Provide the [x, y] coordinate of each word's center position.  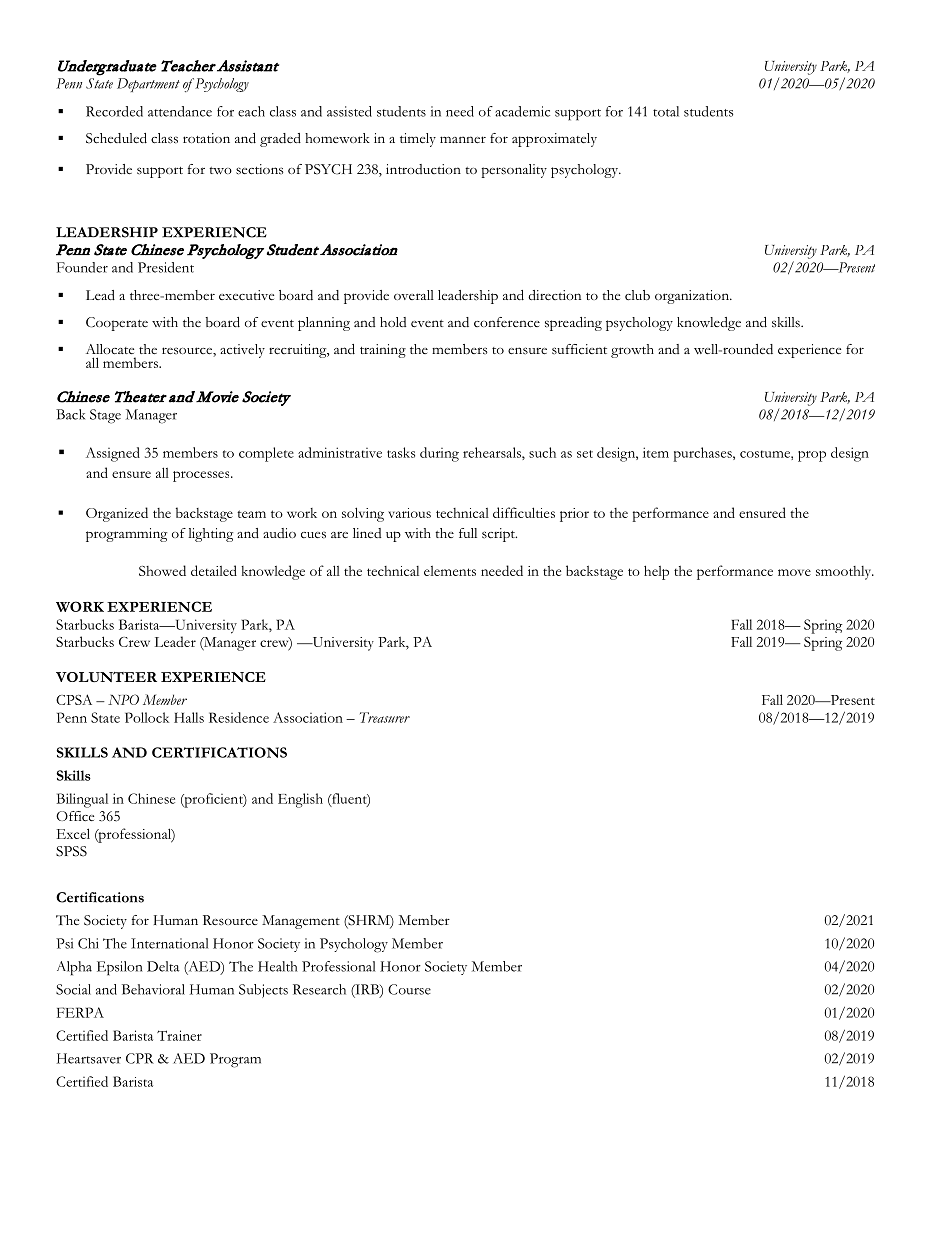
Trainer [179, 1035]
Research [319, 989]
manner [463, 139]
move [794, 572]
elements [450, 571]
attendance [180, 111]
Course [409, 989]
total [666, 111]
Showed [162, 570]
